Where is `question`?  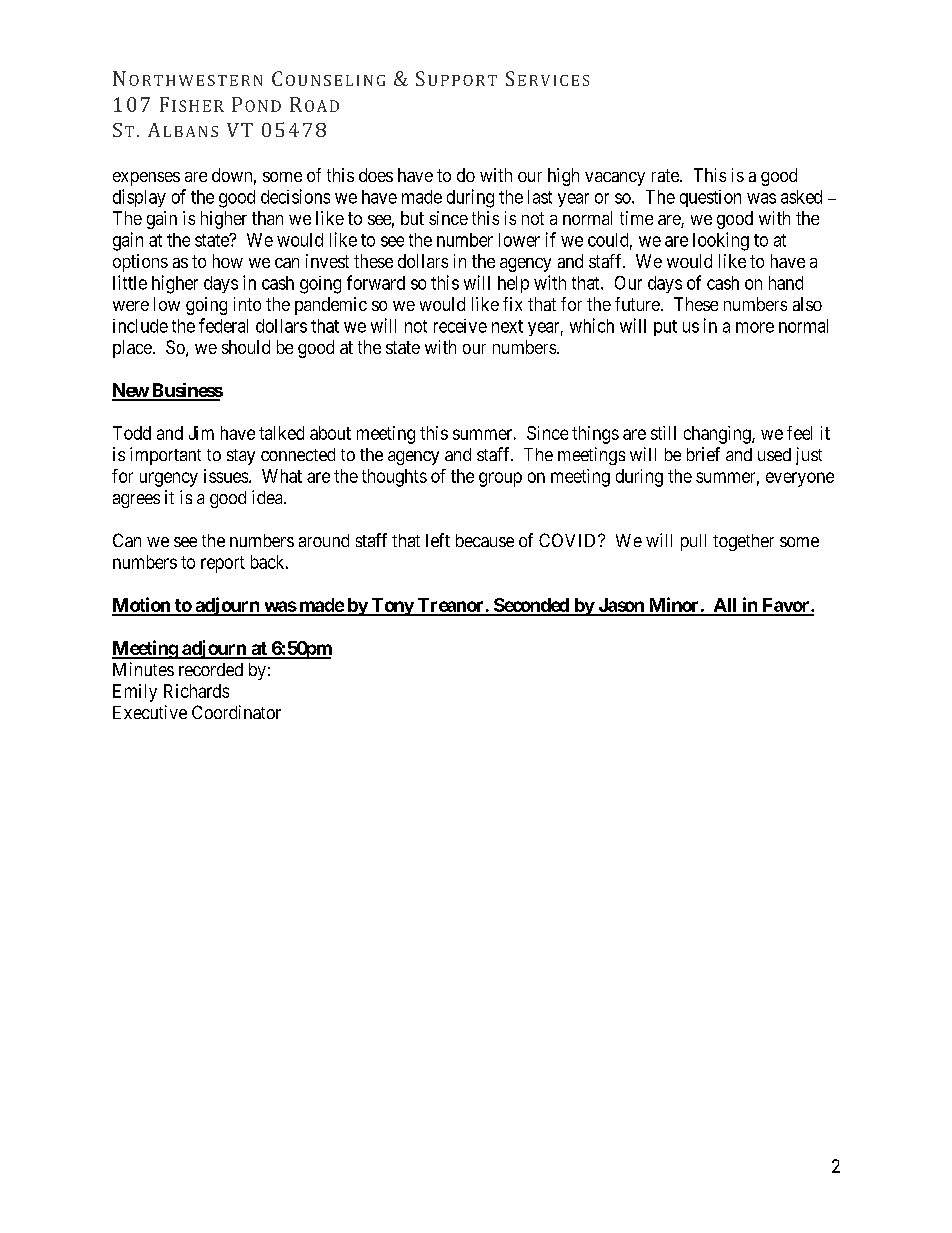
question is located at coordinates (710, 198).
